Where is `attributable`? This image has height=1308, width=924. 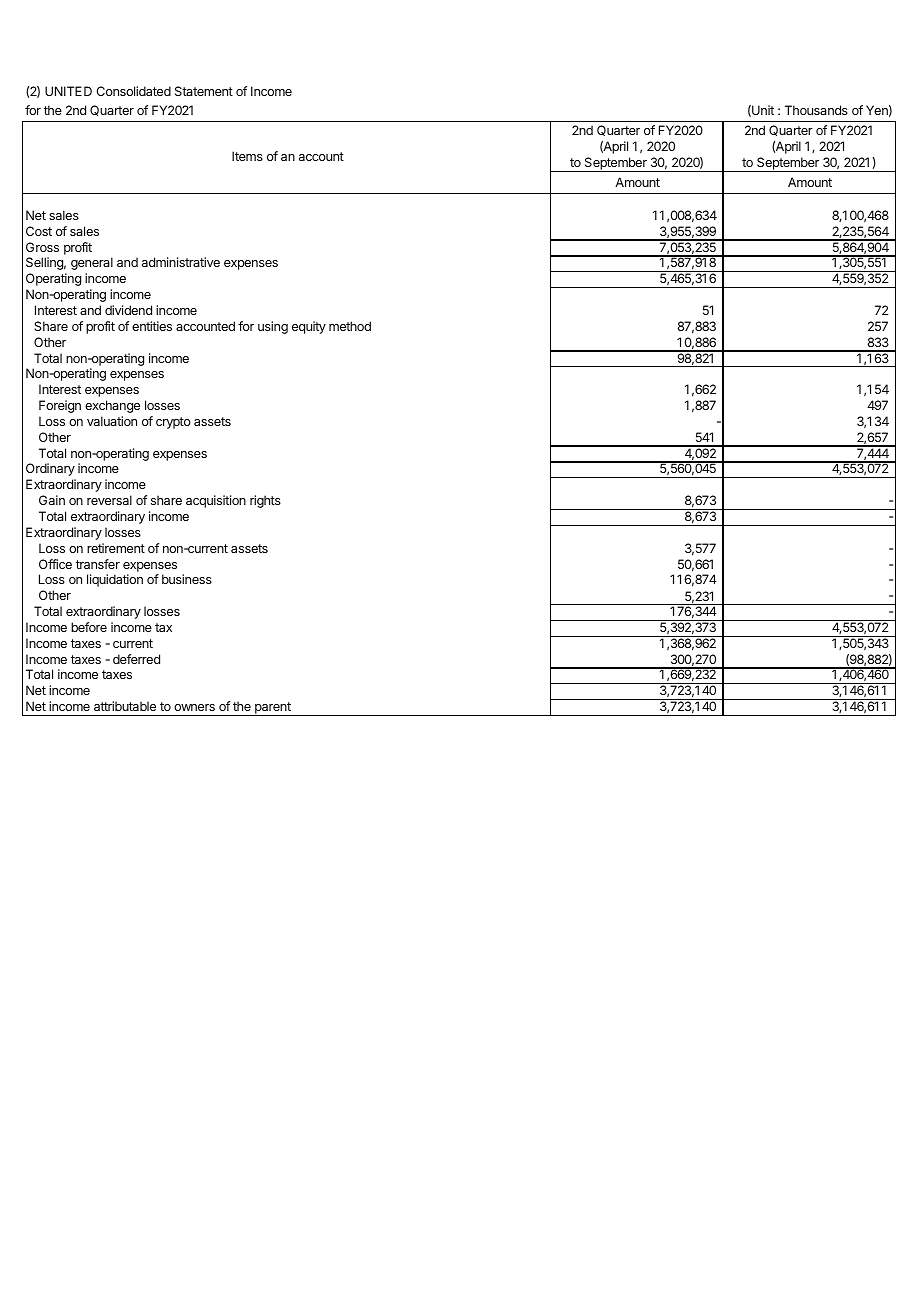 attributable is located at coordinates (125, 706).
